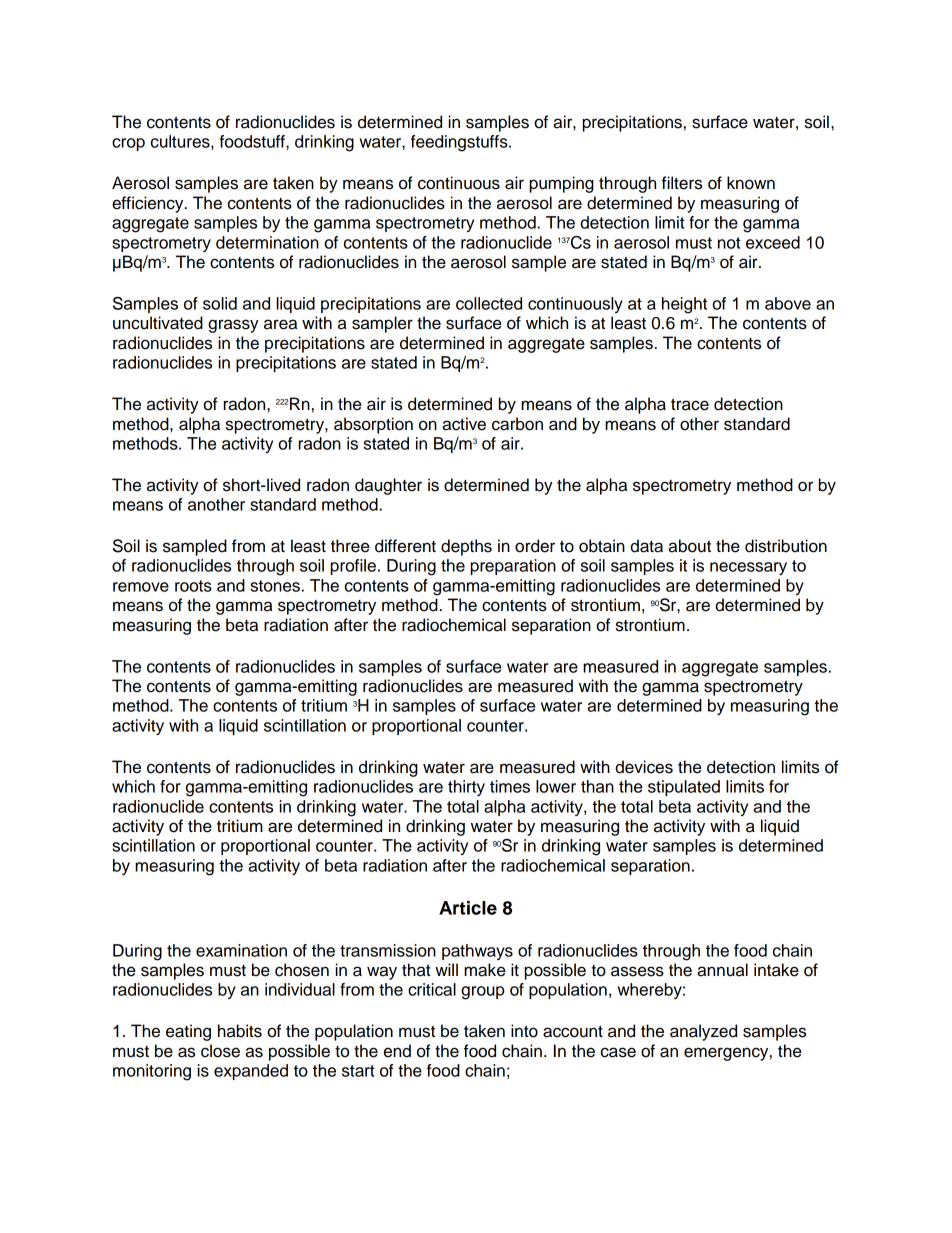  What do you see at coordinates (464, 424) in the screenshot?
I see `active` at bounding box center [464, 424].
